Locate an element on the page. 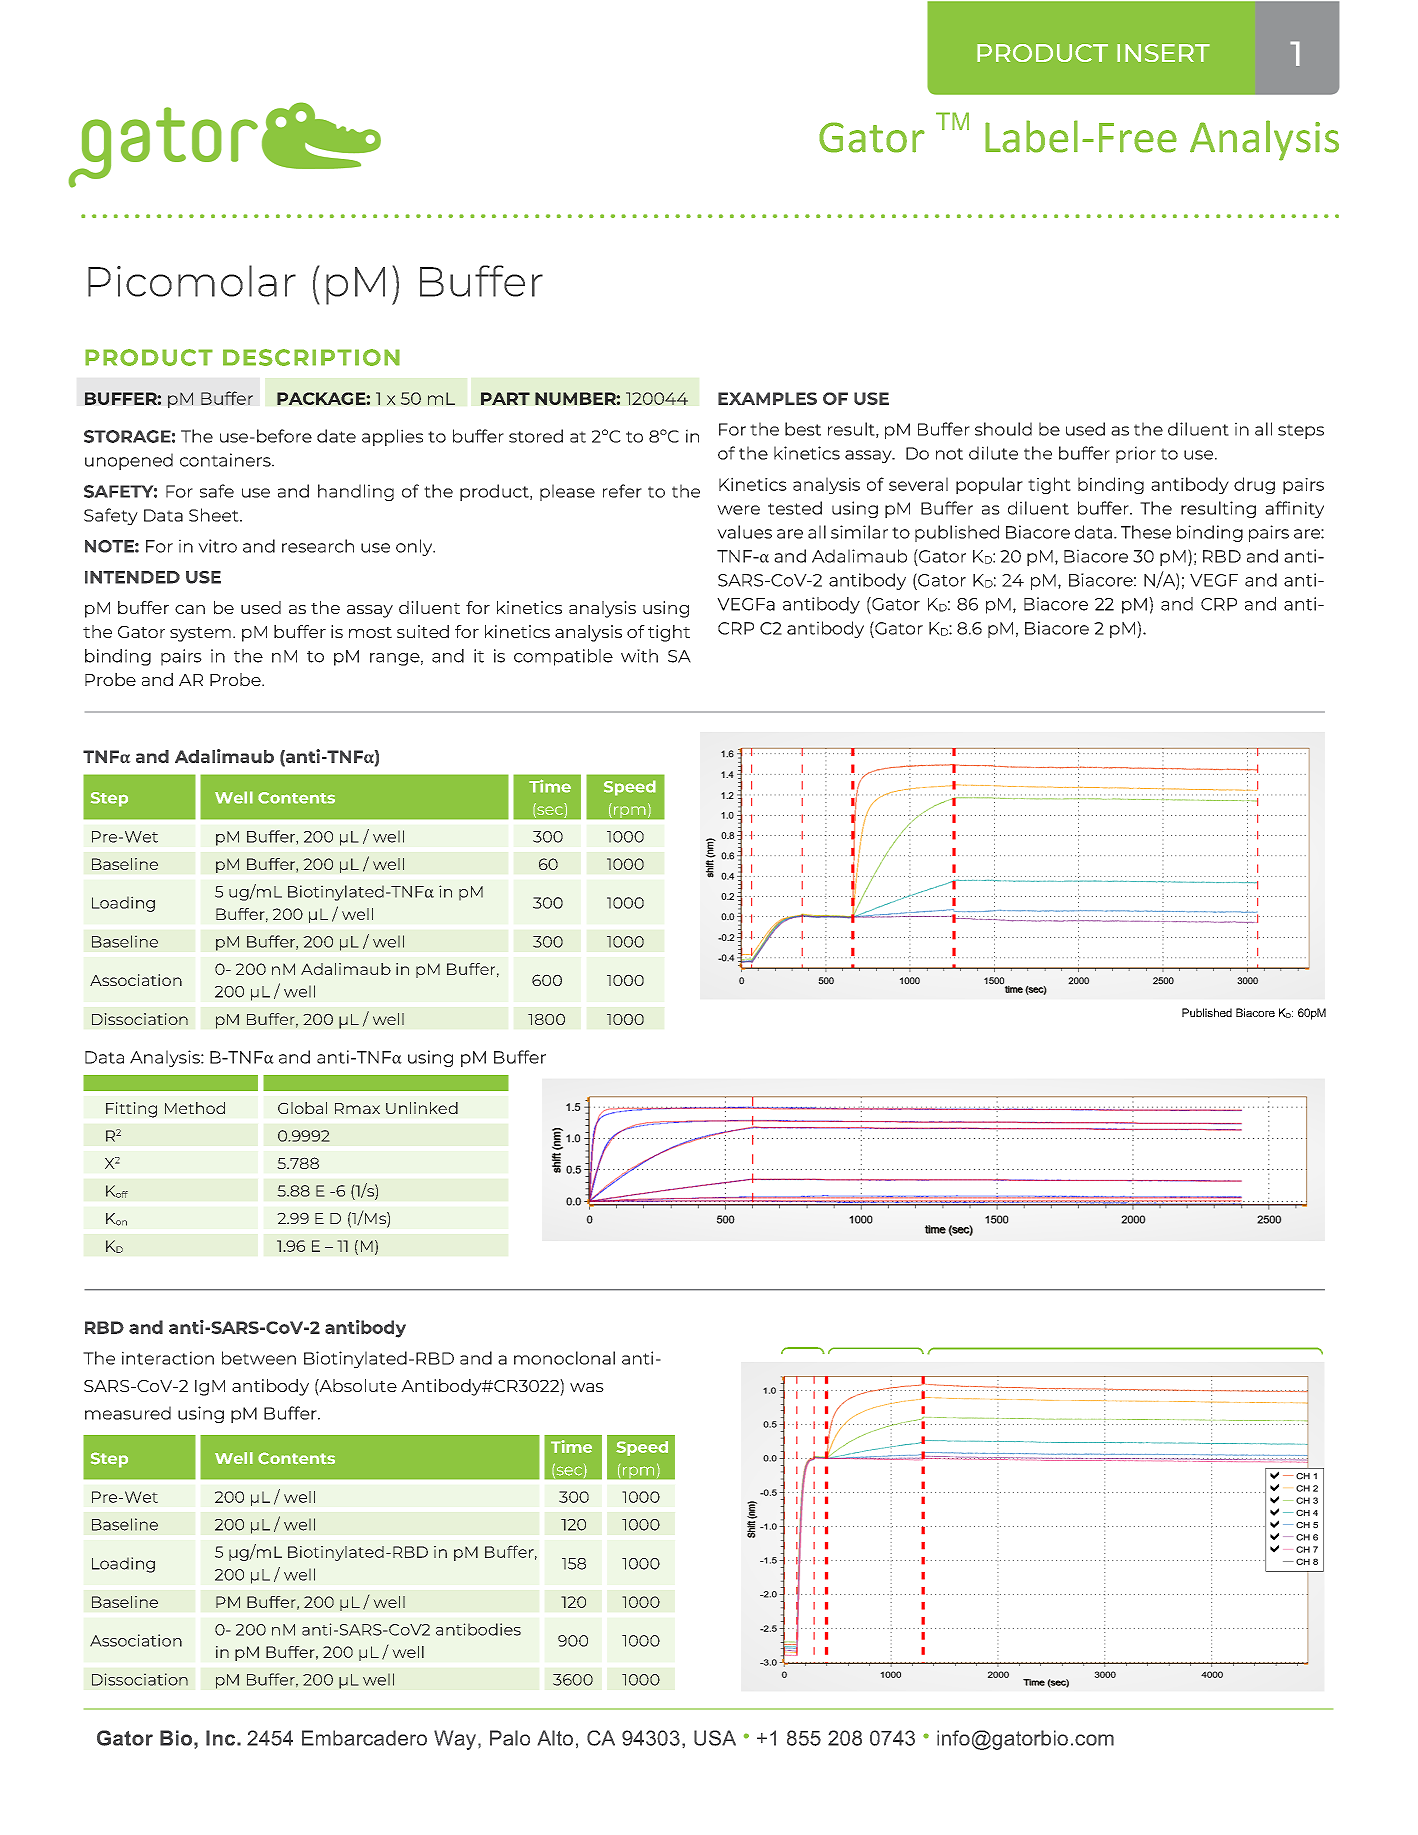 Image resolution: width=1418 pixels, height=1835 pixels. USA is located at coordinates (715, 1738).
